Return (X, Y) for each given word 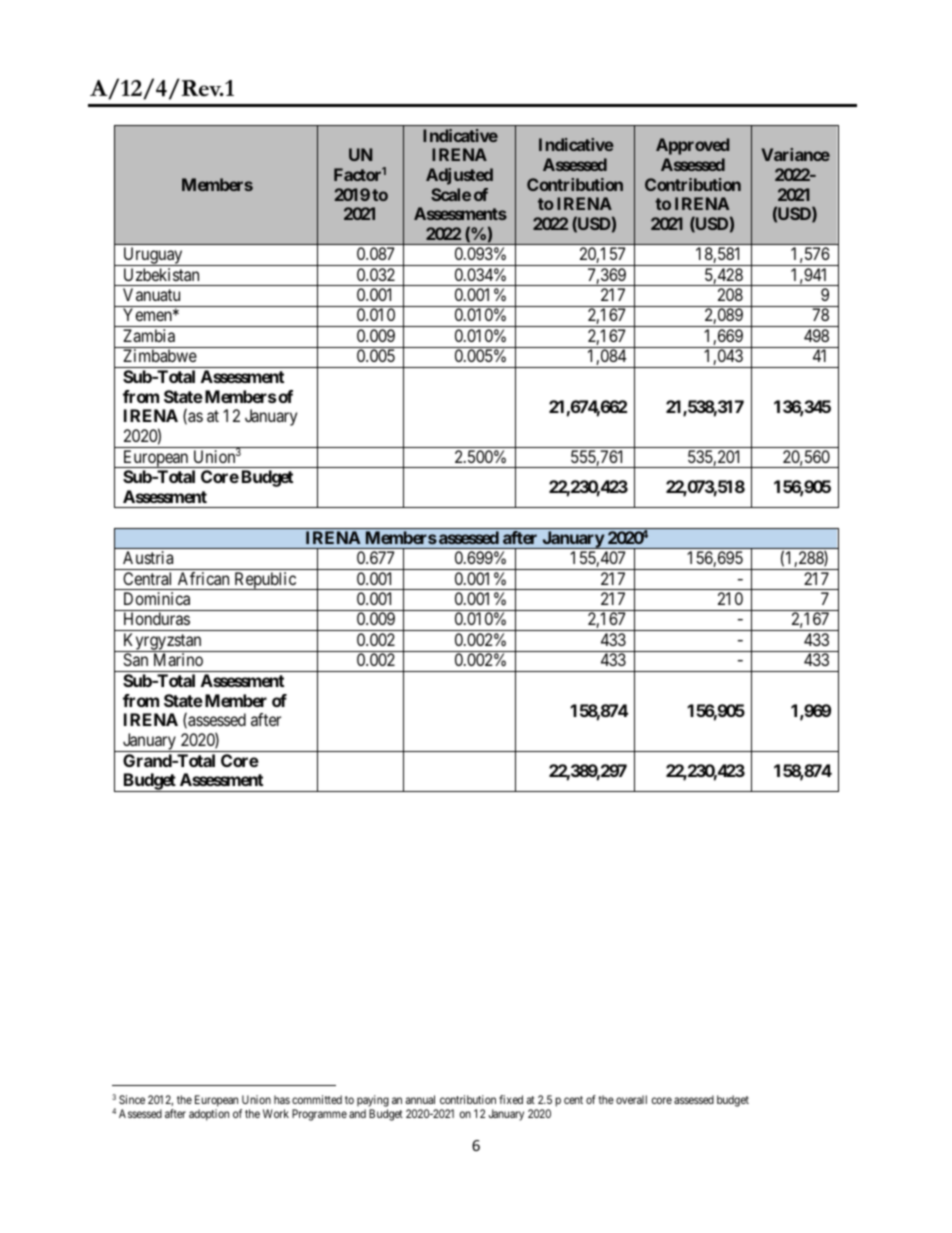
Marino (178, 659)
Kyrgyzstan (162, 642)
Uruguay (153, 256)
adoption (209, 1115)
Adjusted (459, 176)
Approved (692, 146)
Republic (265, 581)
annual (420, 1099)
